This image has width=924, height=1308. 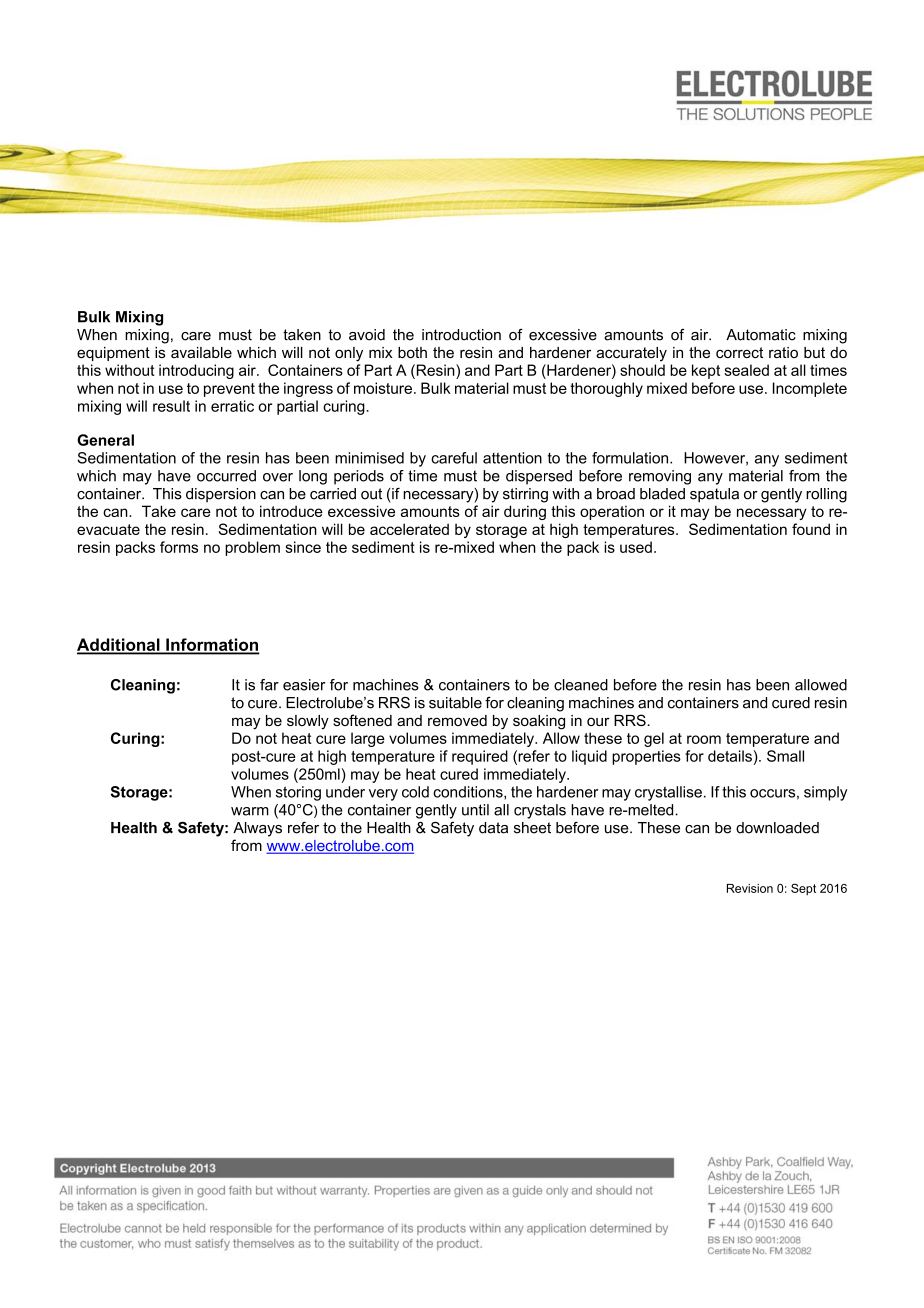 I want to click on suitable, so click(x=455, y=703).
